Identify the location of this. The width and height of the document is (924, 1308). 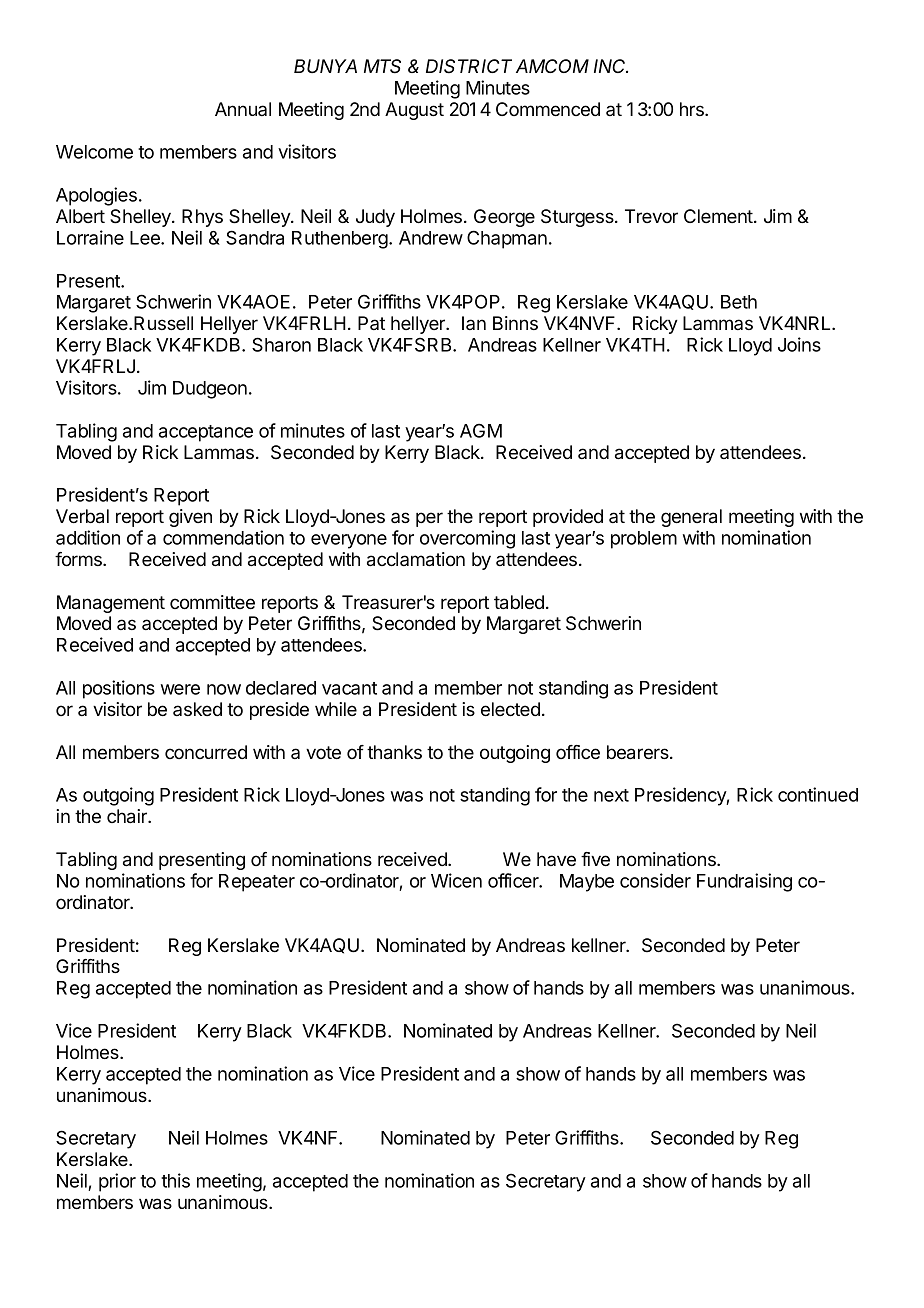
(175, 1180).
